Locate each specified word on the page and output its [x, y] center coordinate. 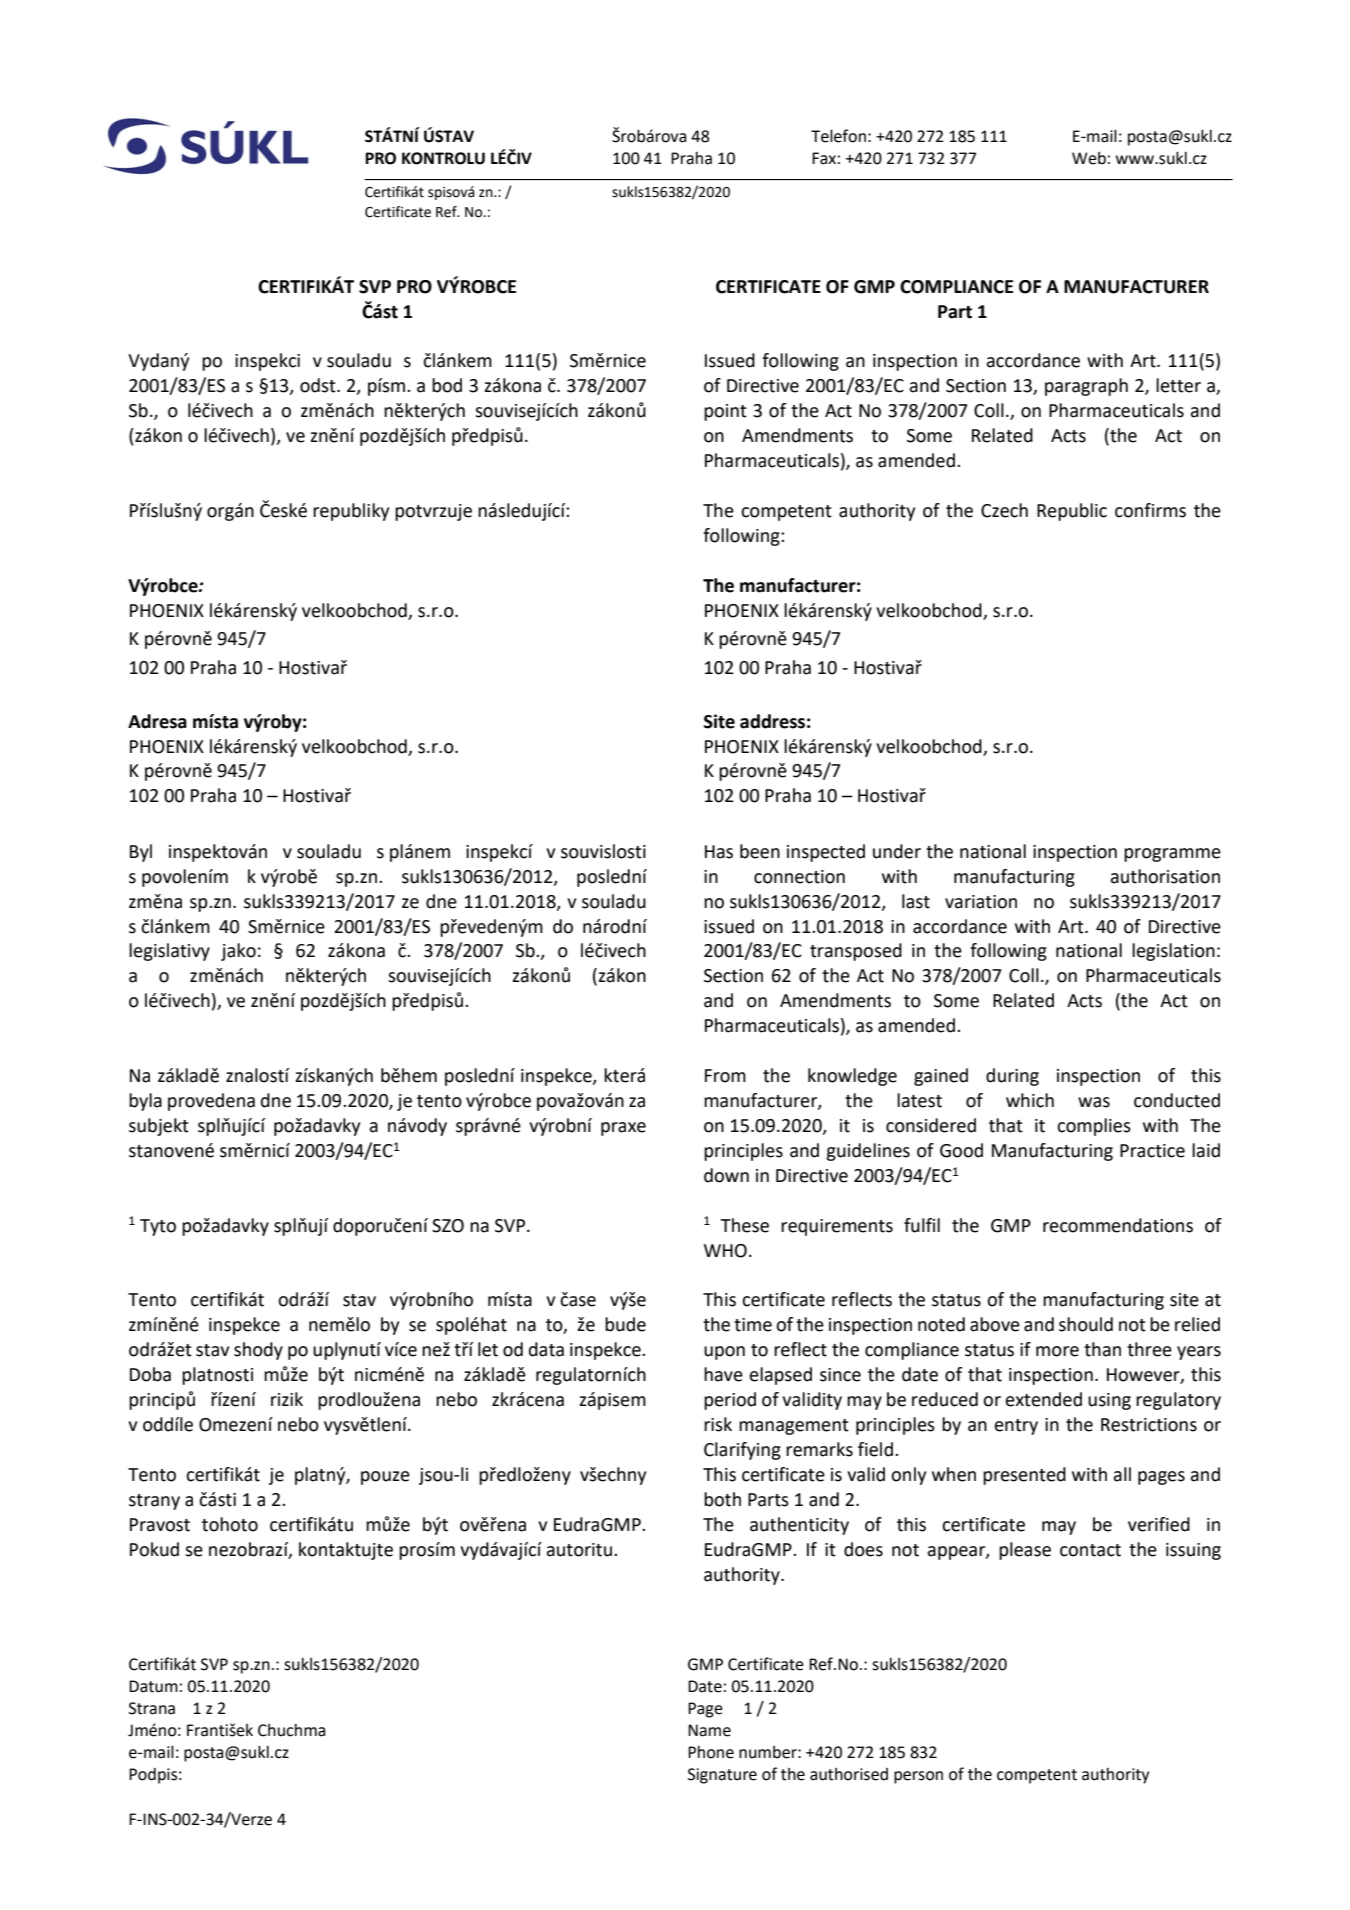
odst [319, 385]
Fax [824, 158]
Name [709, 1730]
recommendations [1118, 1225]
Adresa [157, 721]
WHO [725, 1251]
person [918, 1777]
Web [1089, 158]
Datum [153, 1686]
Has [719, 852]
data [546, 1349]
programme [1172, 855]
